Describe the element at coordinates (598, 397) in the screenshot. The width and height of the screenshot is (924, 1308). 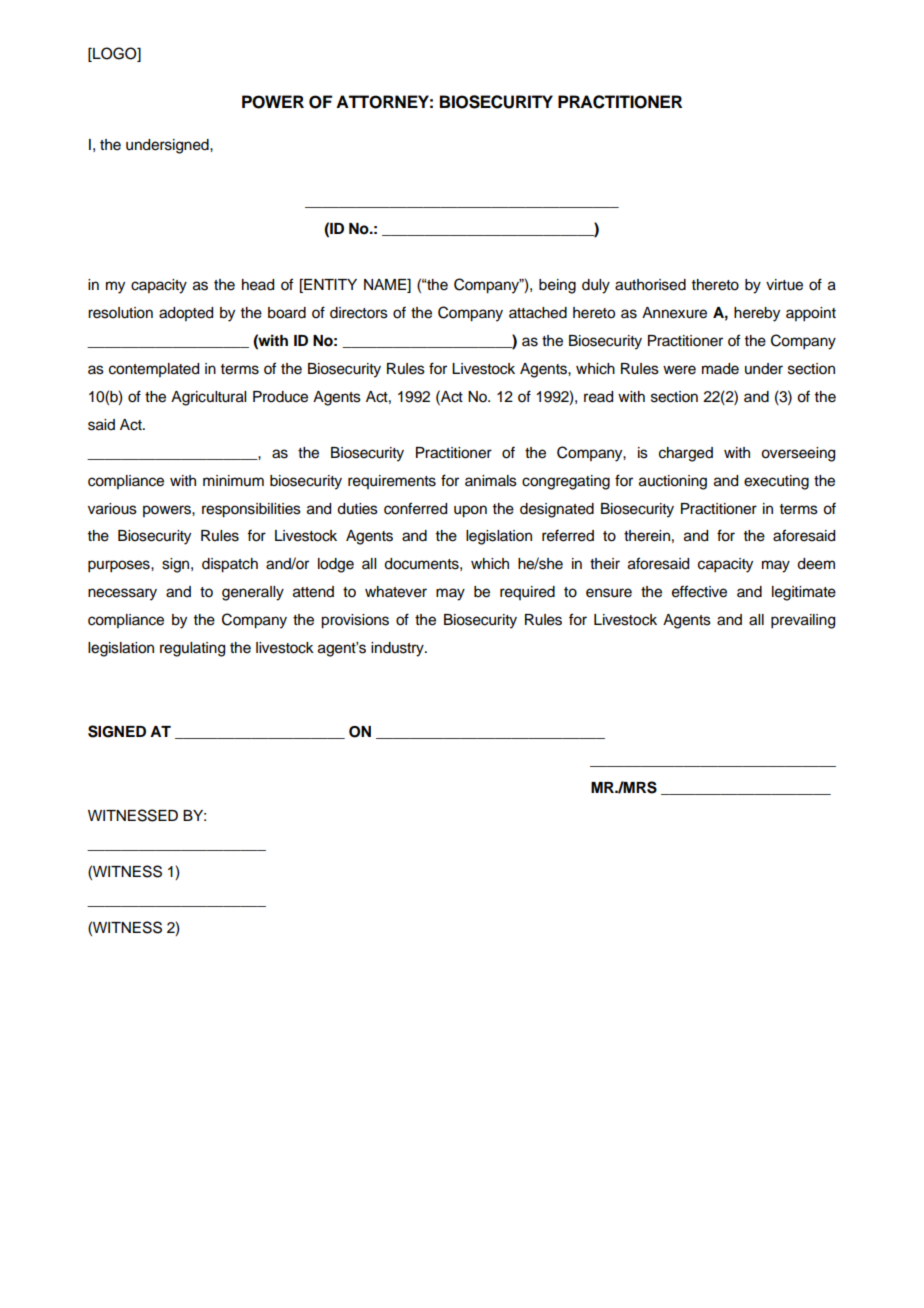
I see `read` at that location.
